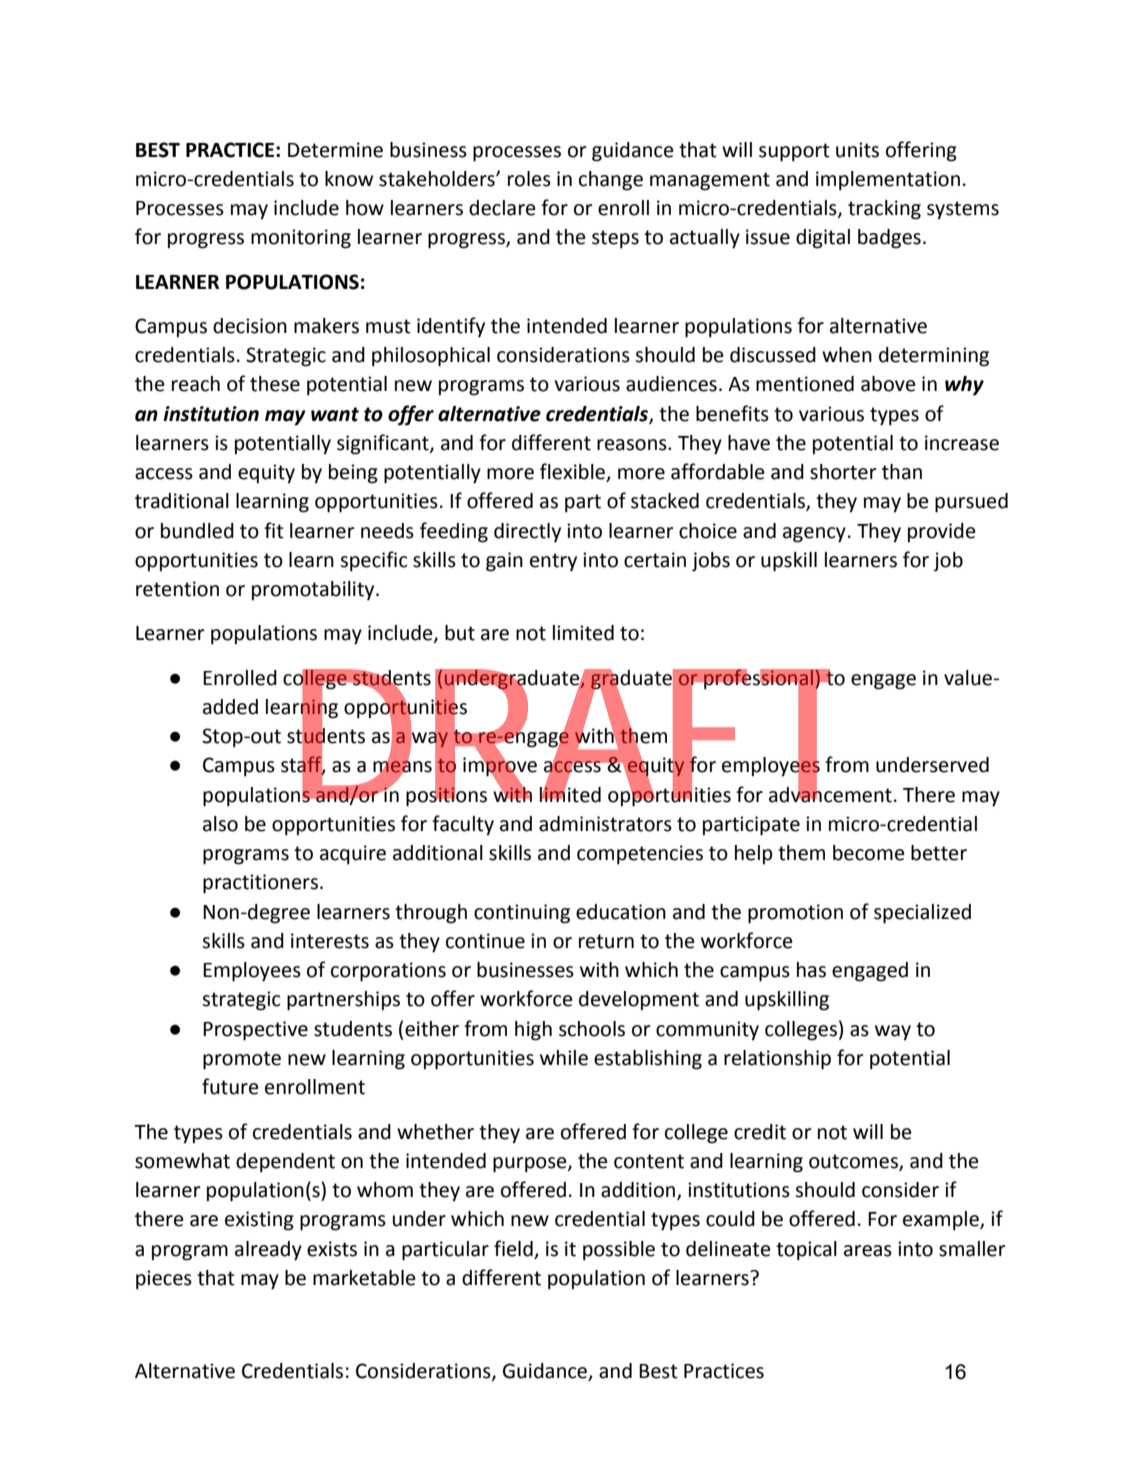  Describe the element at coordinates (888, 181) in the image. I see `implementation` at that location.
